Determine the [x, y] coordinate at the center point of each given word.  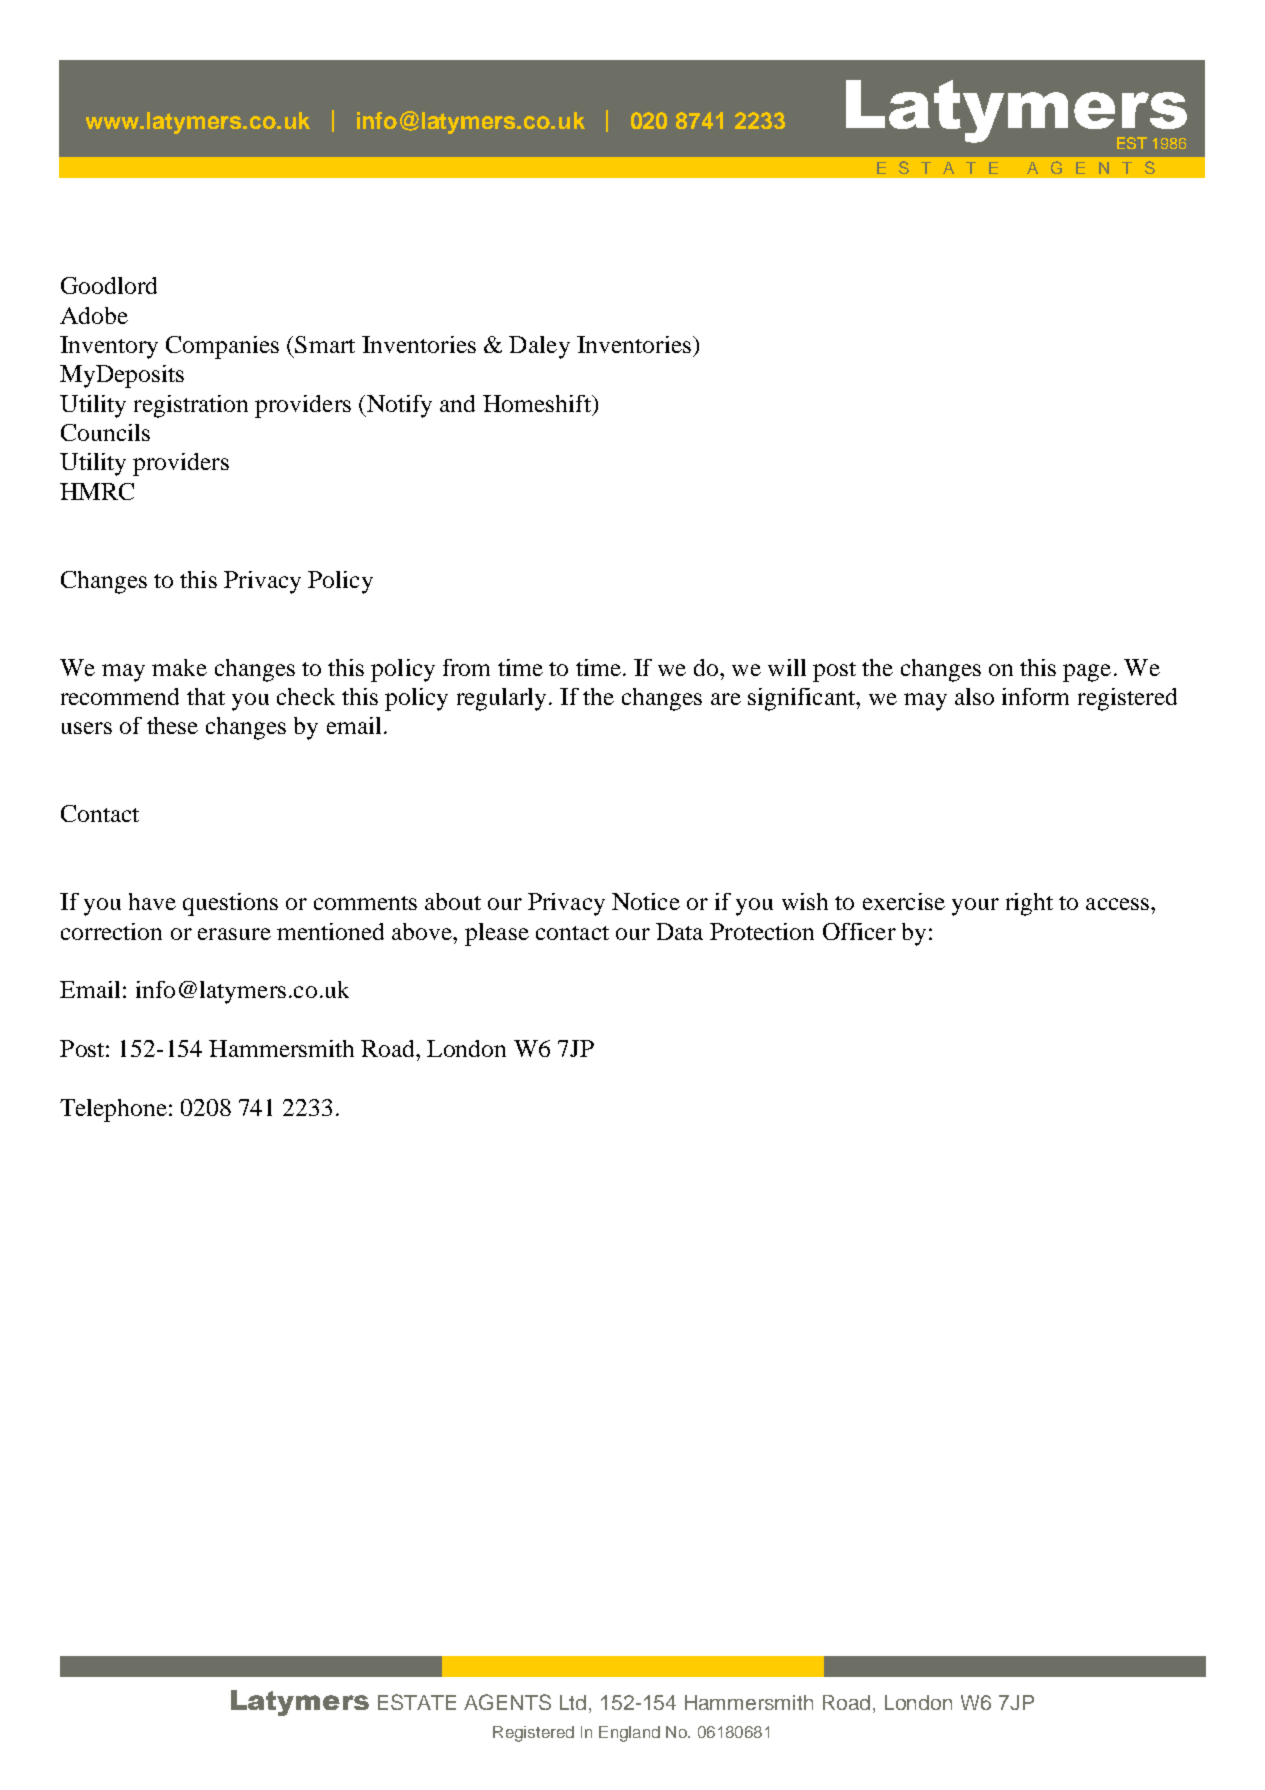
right [1029, 904]
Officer [859, 931]
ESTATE [417, 1702]
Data [679, 931]
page [1087, 673]
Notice [646, 901]
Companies [222, 347]
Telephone [115, 1110]
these [172, 725]
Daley [539, 347]
